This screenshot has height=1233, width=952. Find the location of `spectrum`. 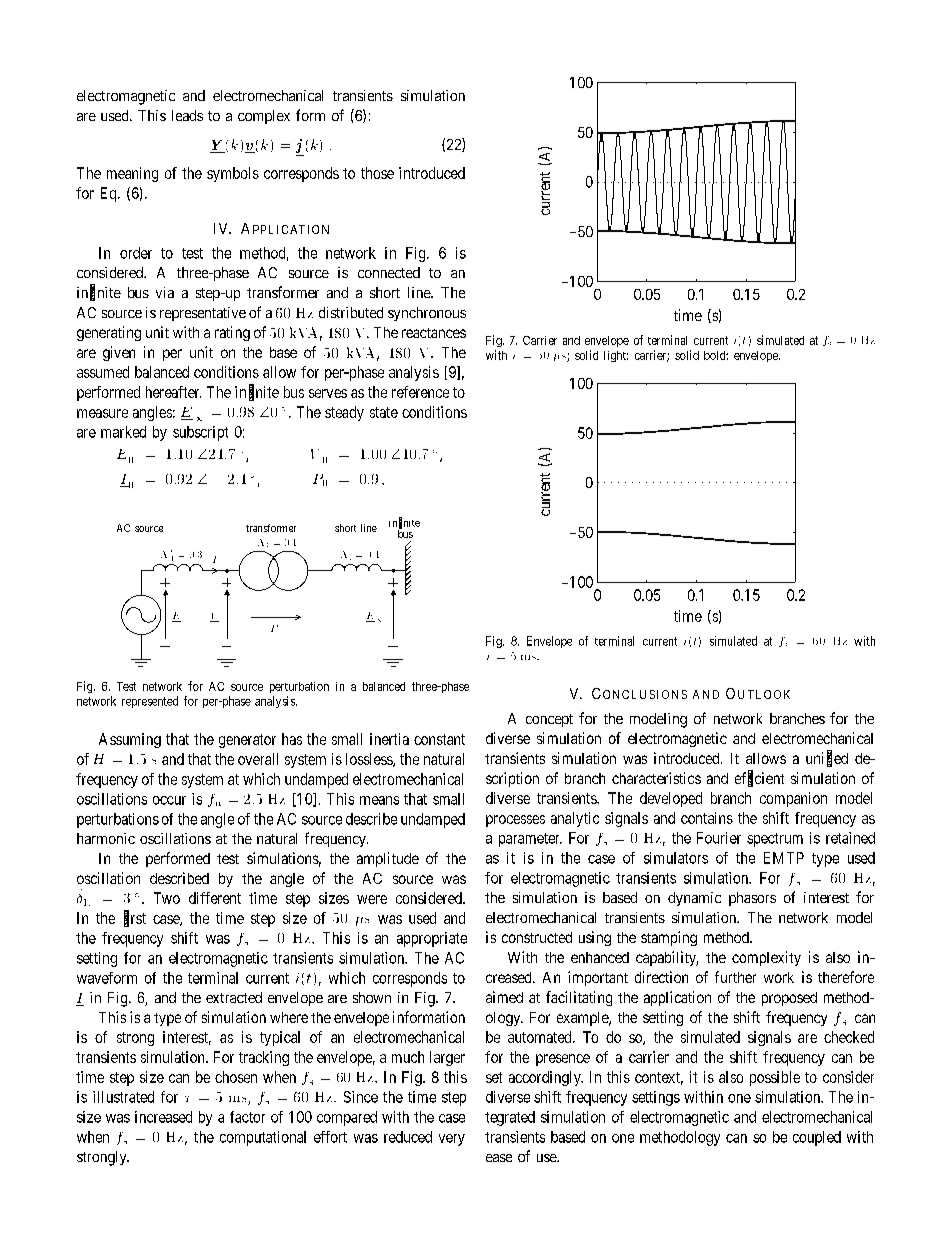

spectrum is located at coordinates (775, 840).
